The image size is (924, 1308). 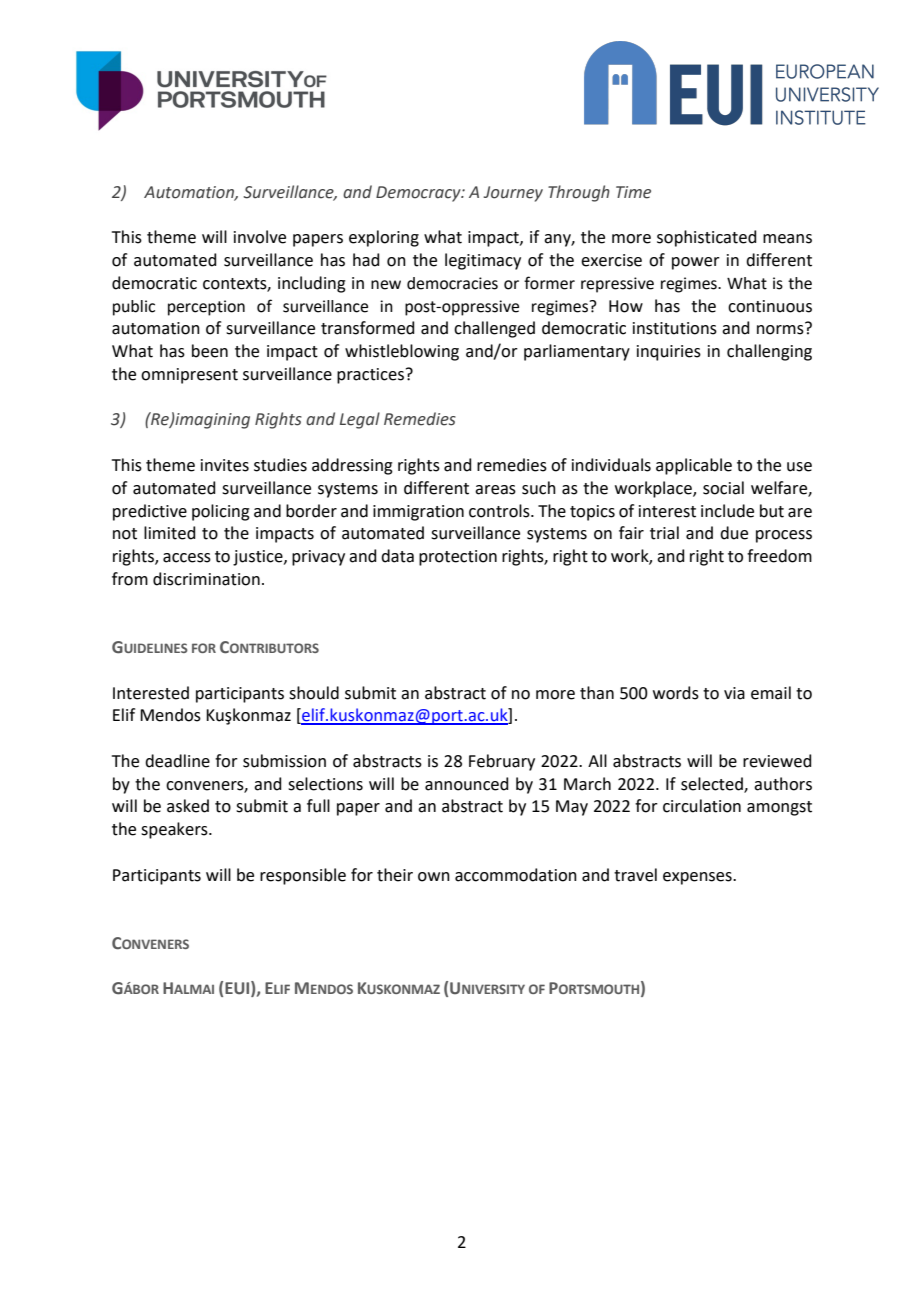 What do you see at coordinates (225, 465) in the screenshot?
I see `invites` at bounding box center [225, 465].
